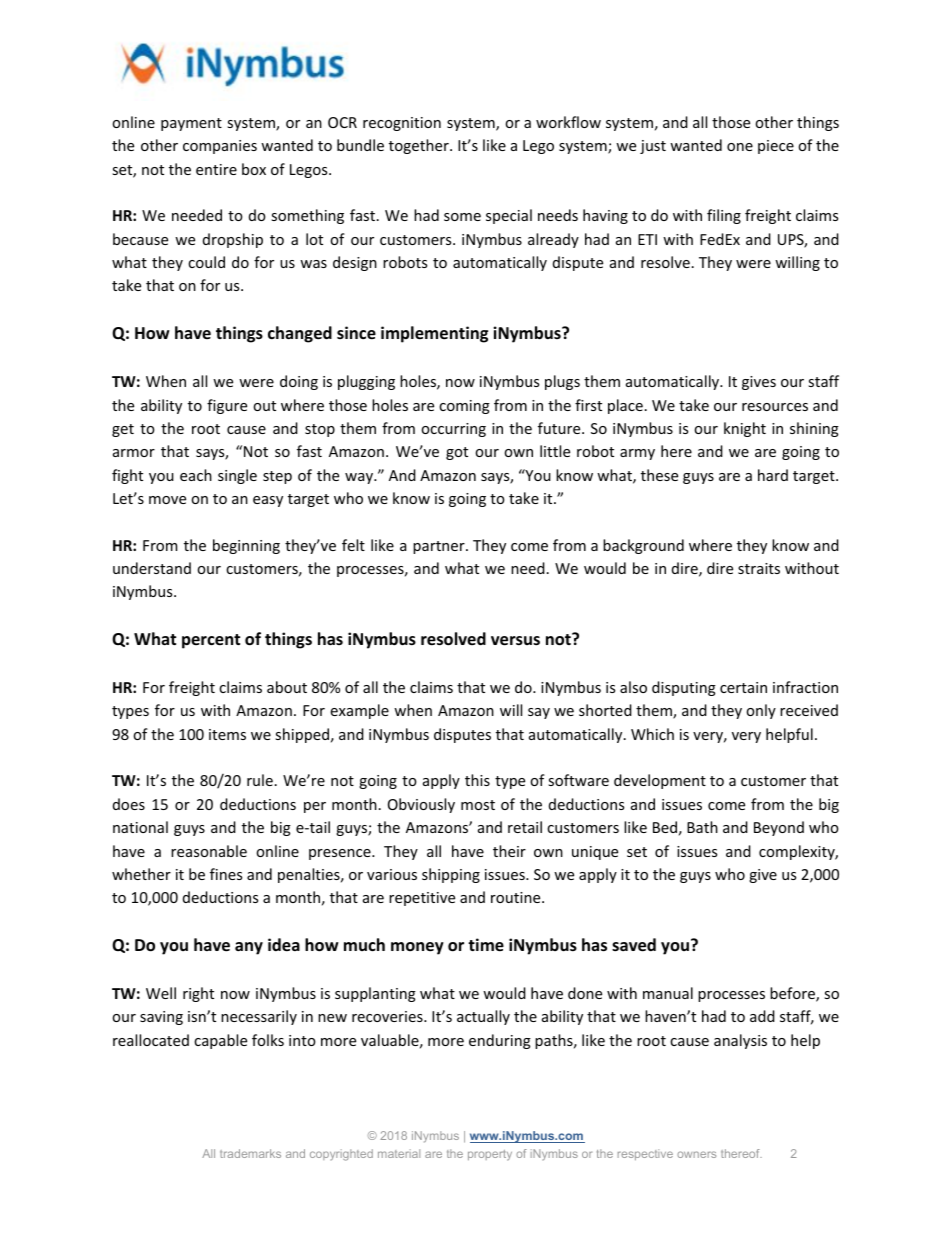  Describe the element at coordinates (761, 711) in the screenshot. I see `only` at that location.
